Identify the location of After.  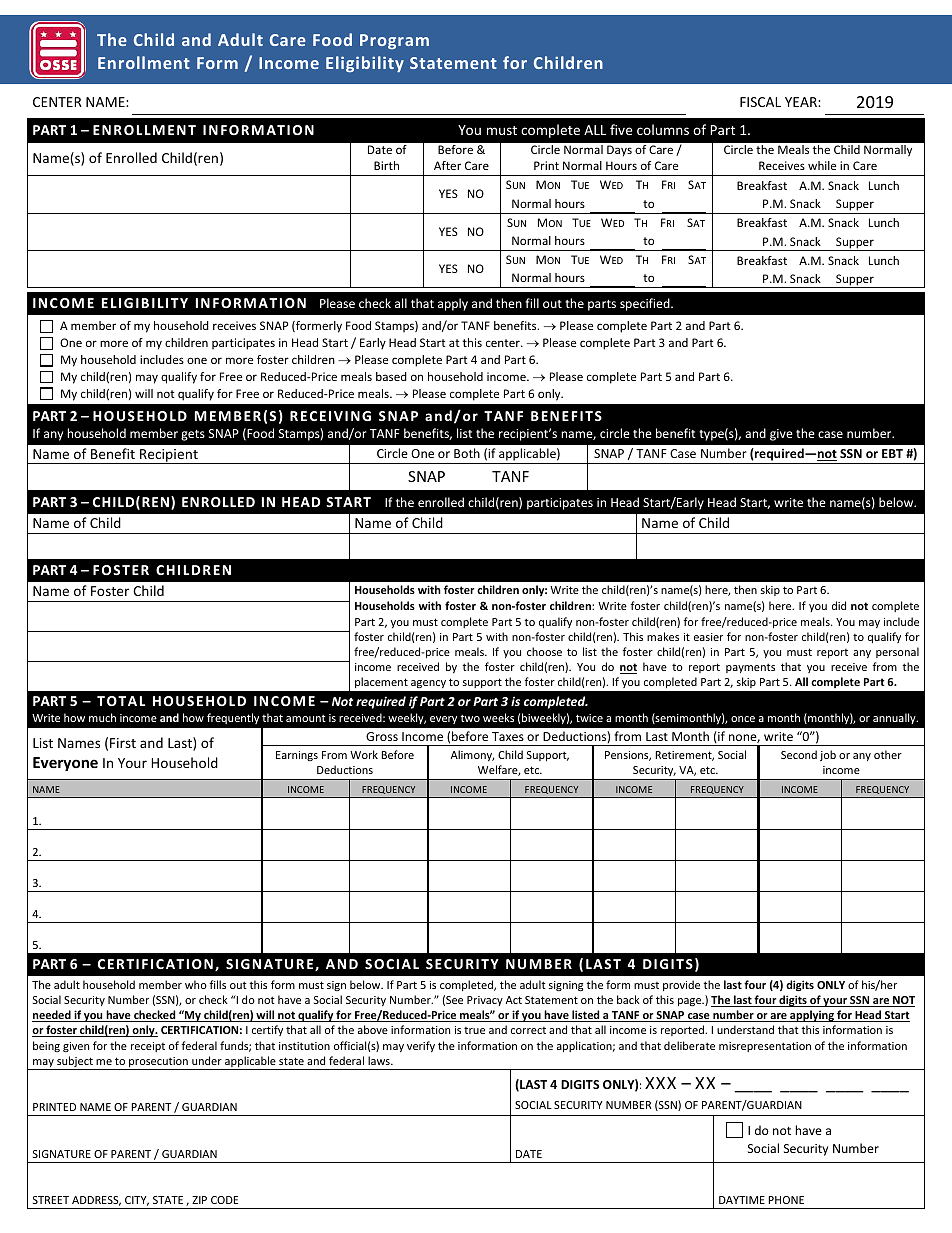
(447, 165).
